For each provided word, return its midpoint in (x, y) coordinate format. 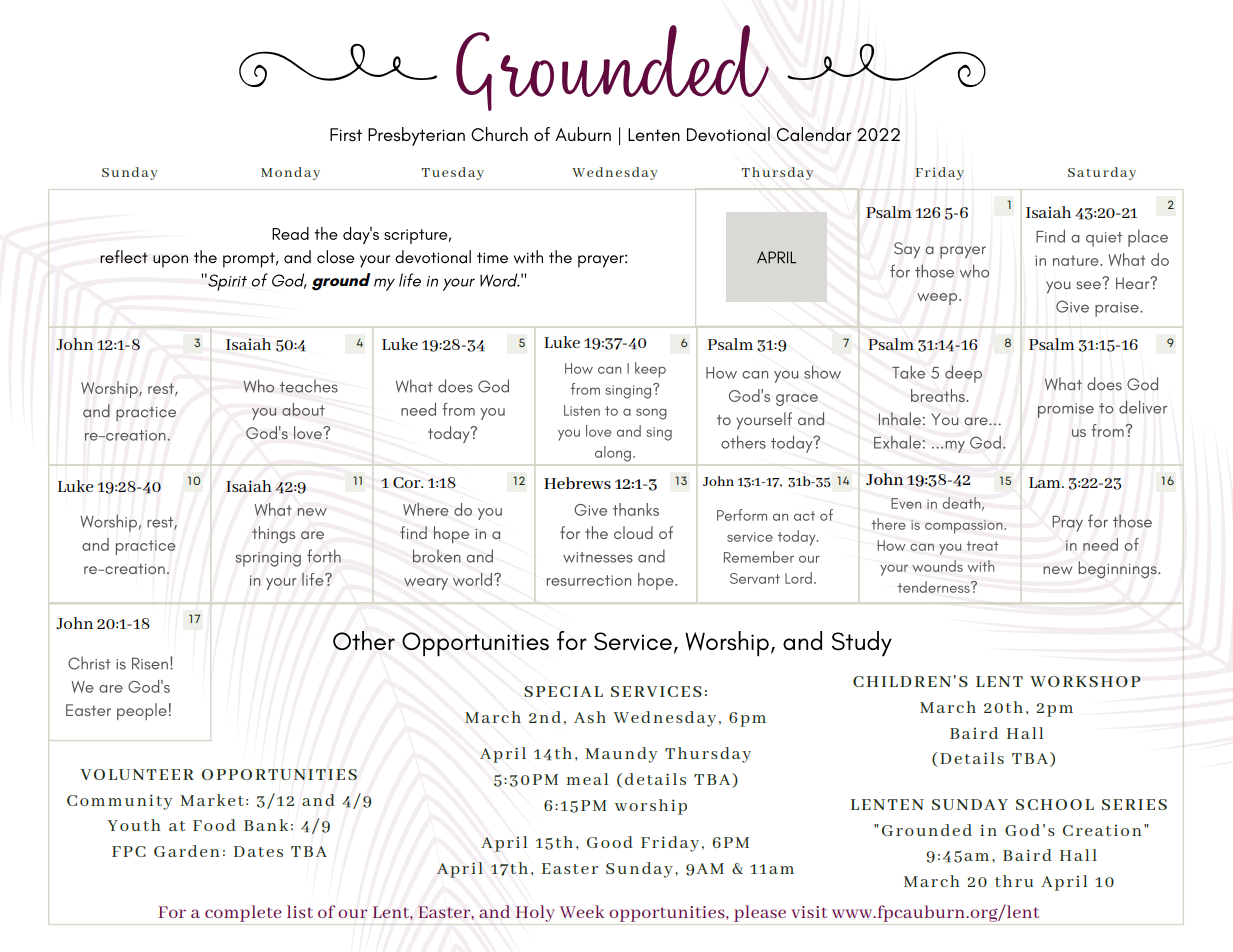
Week (582, 911)
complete (243, 913)
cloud (633, 532)
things (273, 535)
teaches (309, 386)
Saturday (1102, 173)
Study (862, 643)
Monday (290, 173)
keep (650, 370)
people (142, 711)
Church (499, 134)
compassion (965, 527)
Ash (590, 717)
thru (1014, 881)
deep (963, 374)
